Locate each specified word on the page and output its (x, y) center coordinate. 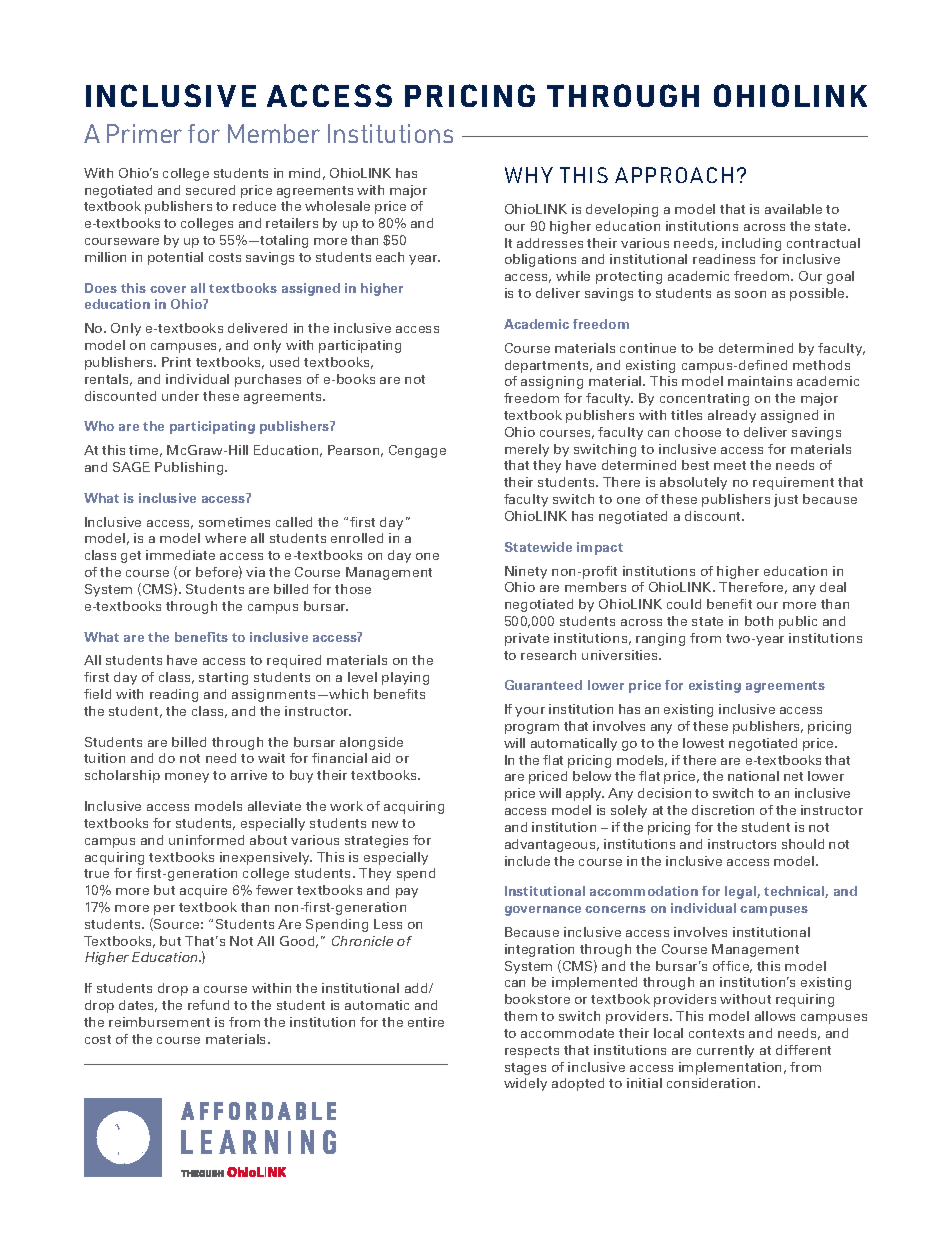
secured (210, 190)
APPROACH (674, 175)
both (759, 621)
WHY (529, 175)
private (527, 639)
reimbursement (159, 1022)
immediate (180, 555)
